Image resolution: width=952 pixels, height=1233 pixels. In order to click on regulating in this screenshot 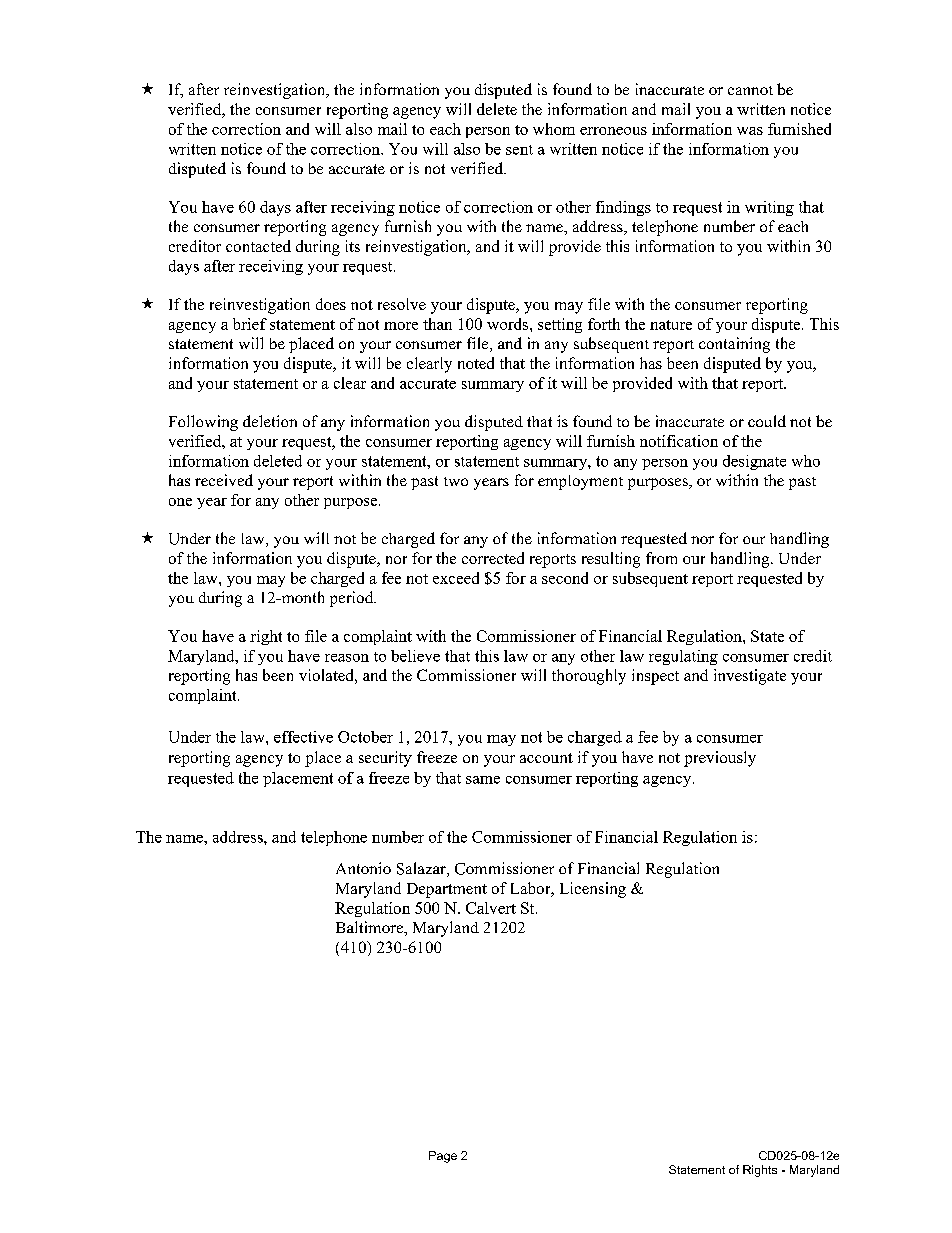, I will do `click(683, 657)`.
